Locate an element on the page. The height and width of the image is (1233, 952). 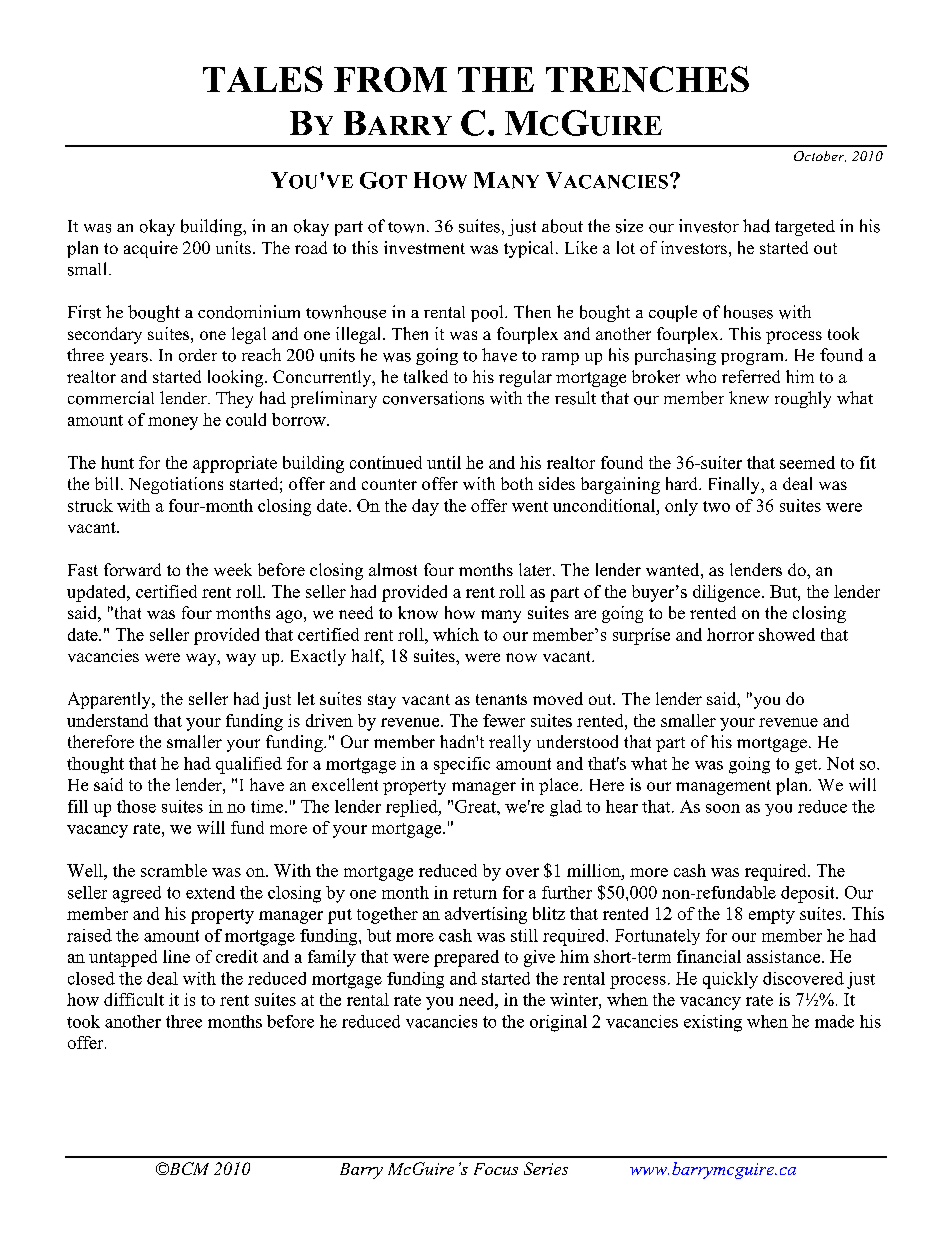
FROM is located at coordinates (390, 79).
